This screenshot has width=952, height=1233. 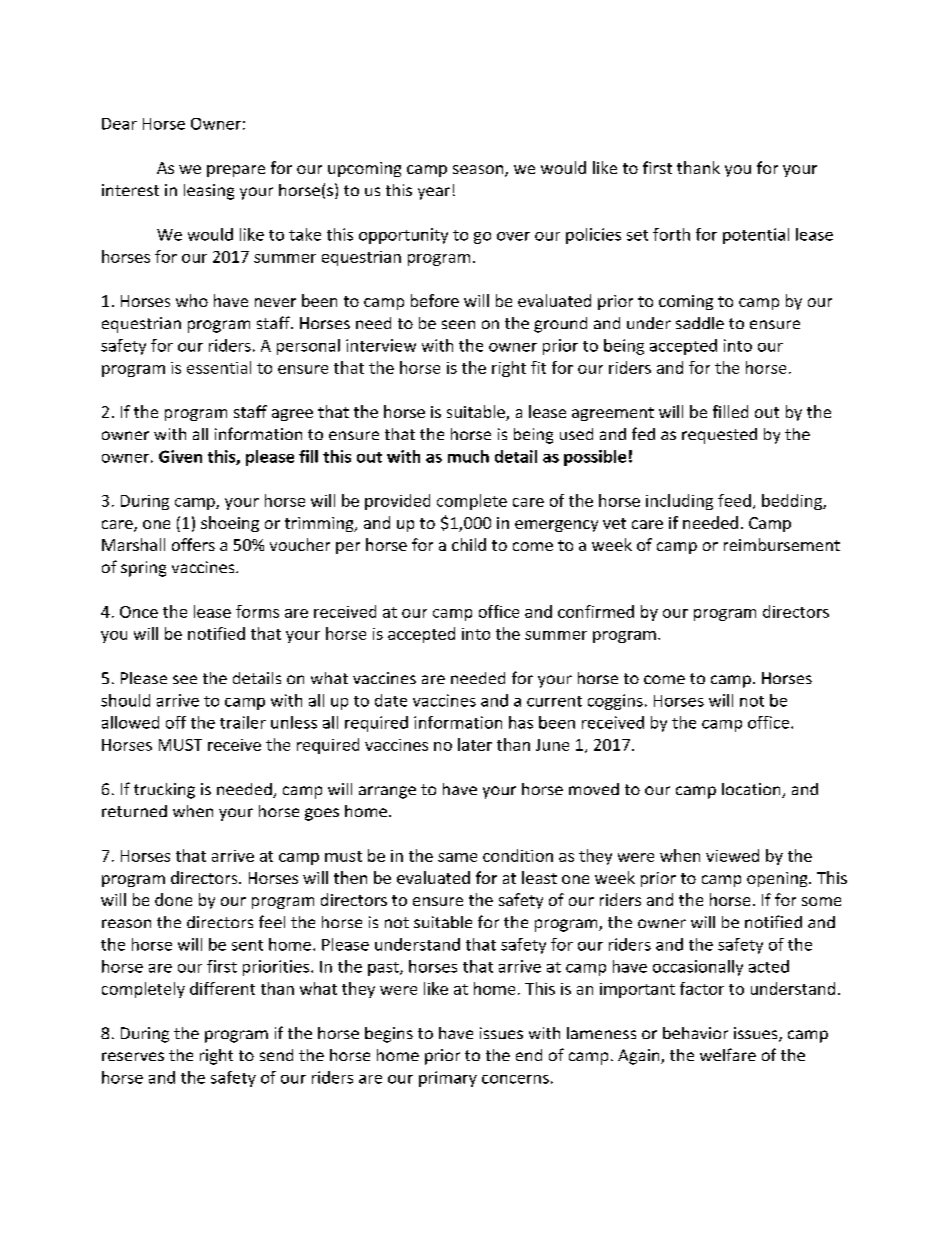 What do you see at coordinates (243, 722) in the screenshot?
I see `trailer` at bounding box center [243, 722].
